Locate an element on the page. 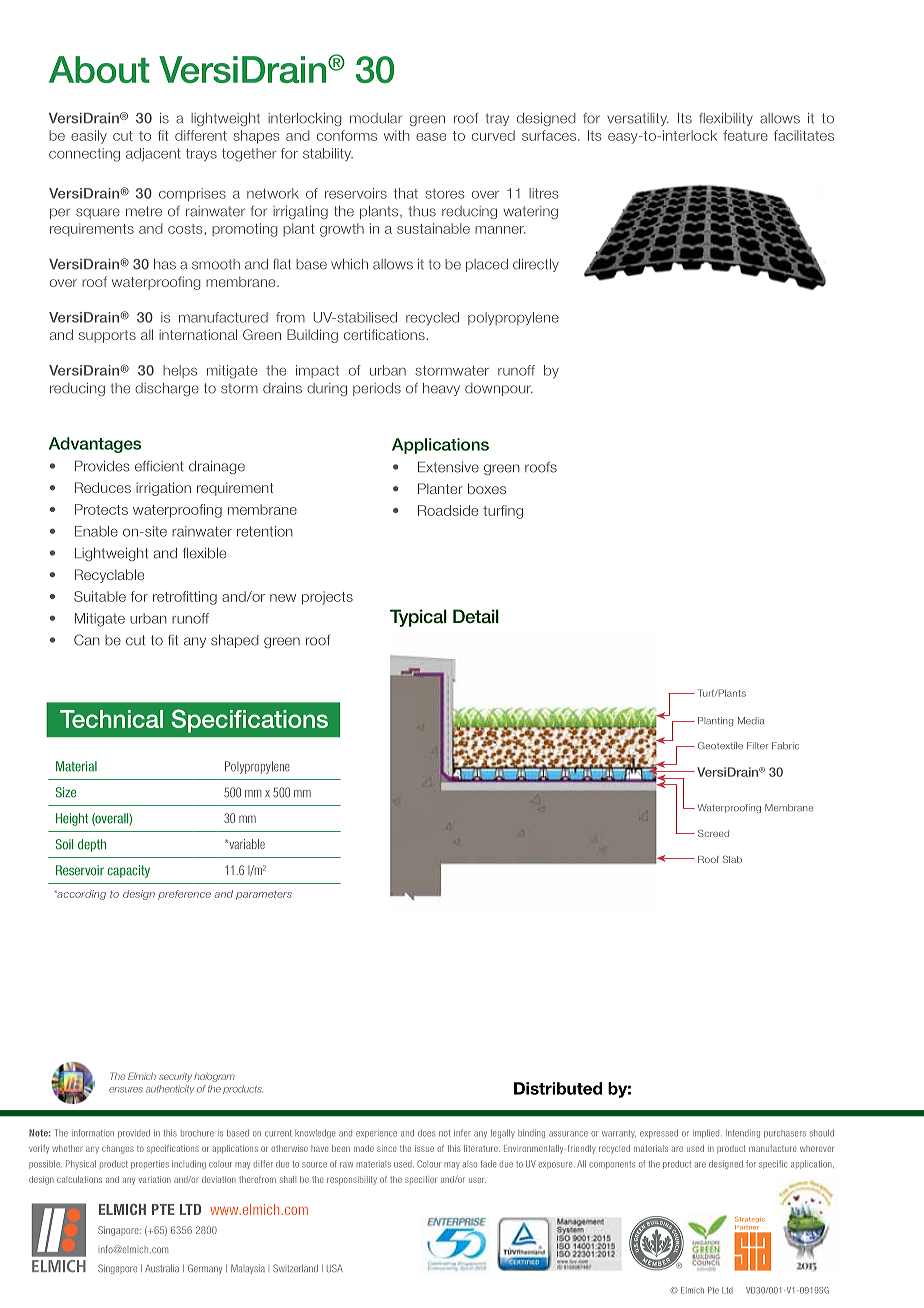  About is located at coordinates (99, 69).
